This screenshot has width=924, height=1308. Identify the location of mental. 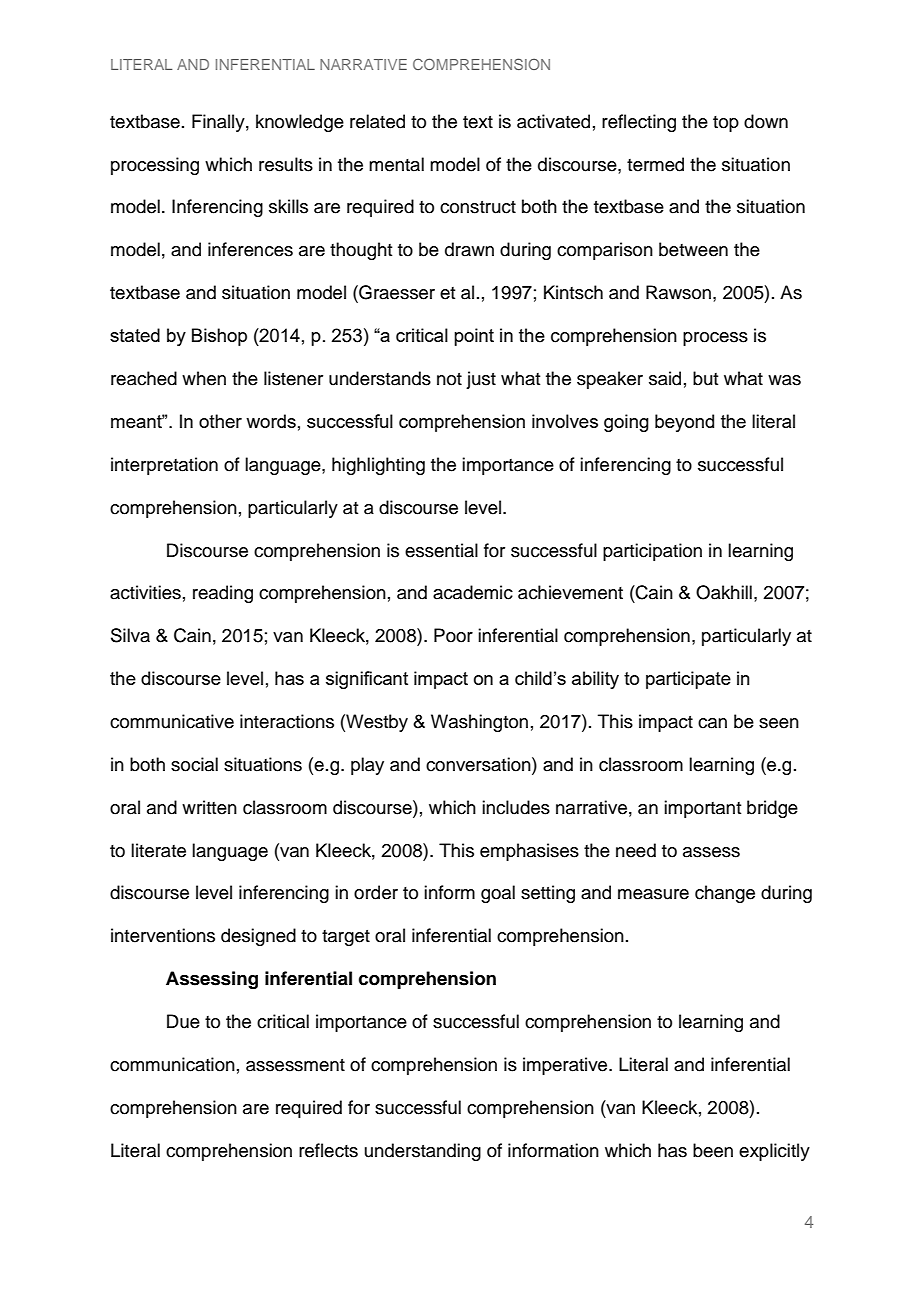
(396, 164).
